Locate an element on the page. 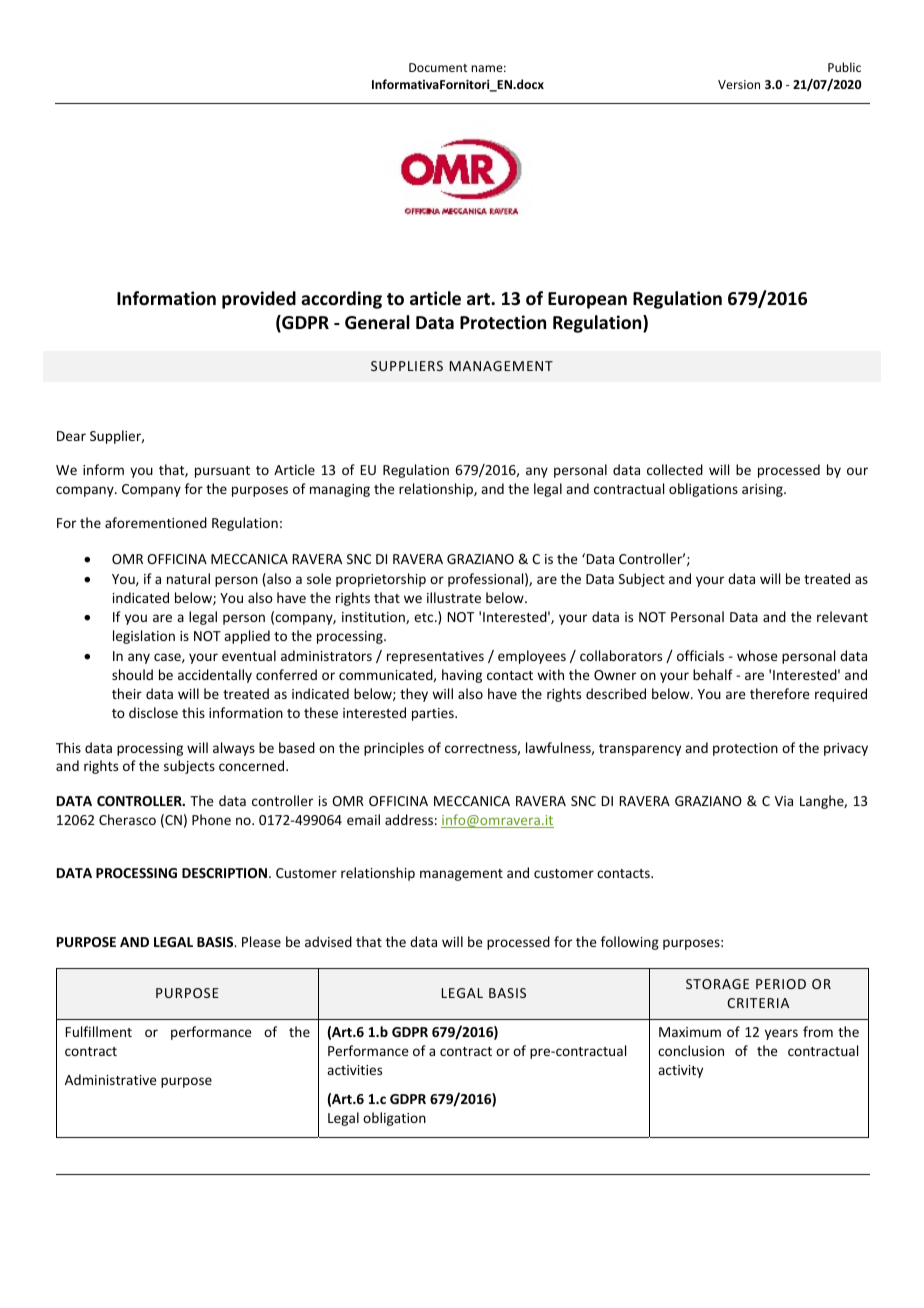 The height and width of the document is (1308, 924). relevant is located at coordinates (842, 616).
